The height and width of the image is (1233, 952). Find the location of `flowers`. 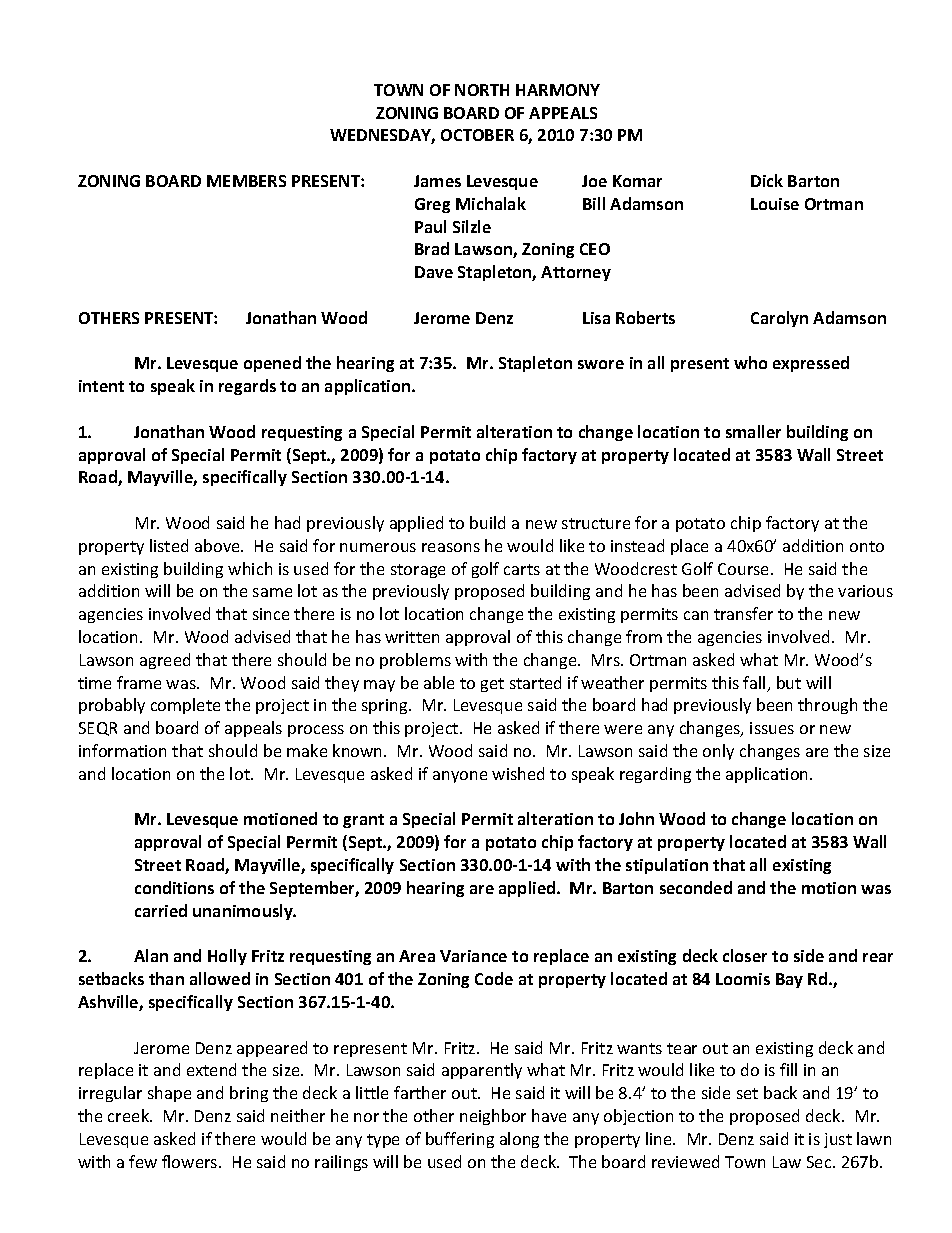

flowers is located at coordinates (191, 1161).
